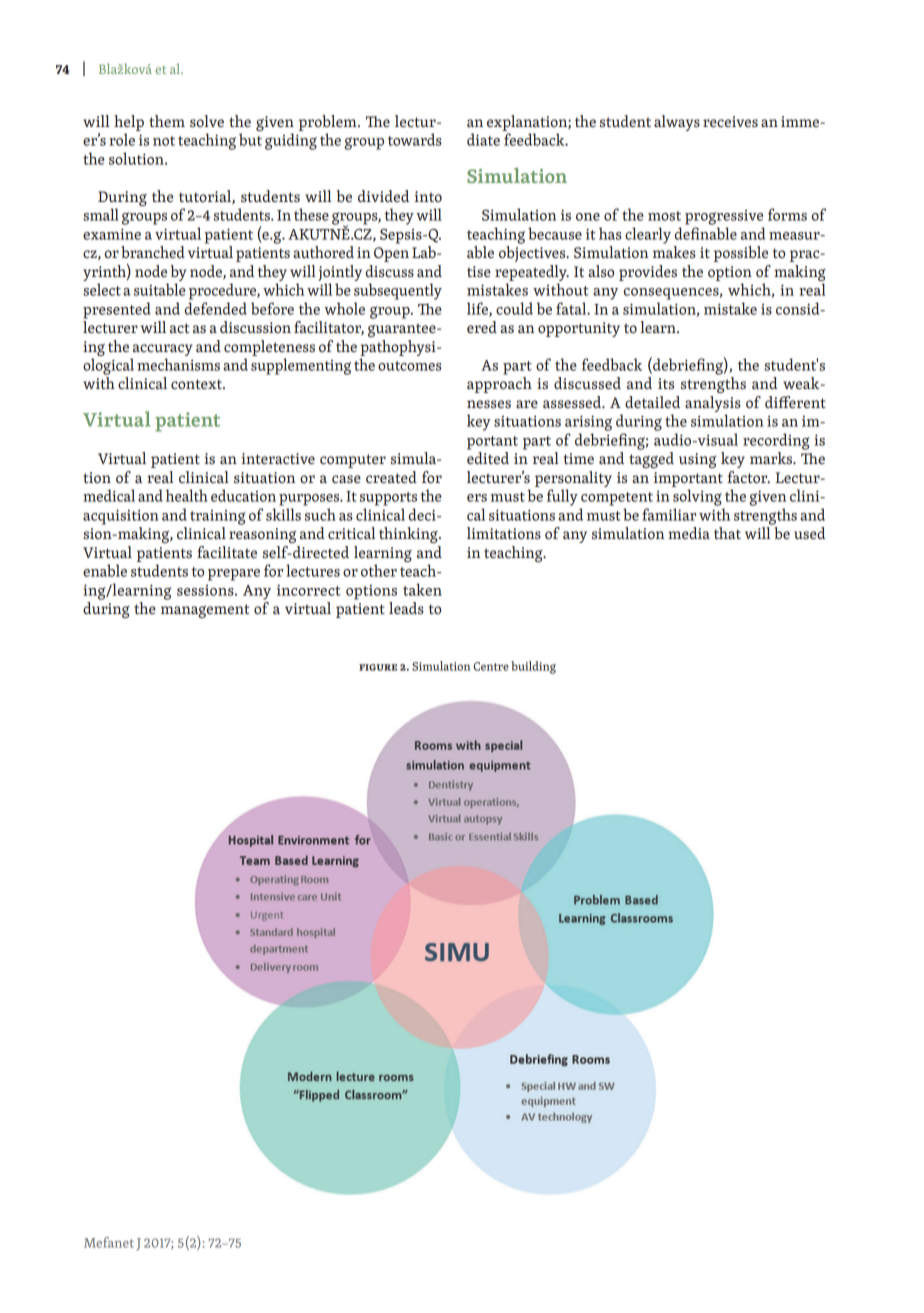 The height and width of the image is (1313, 924). I want to click on building, so click(533, 667).
